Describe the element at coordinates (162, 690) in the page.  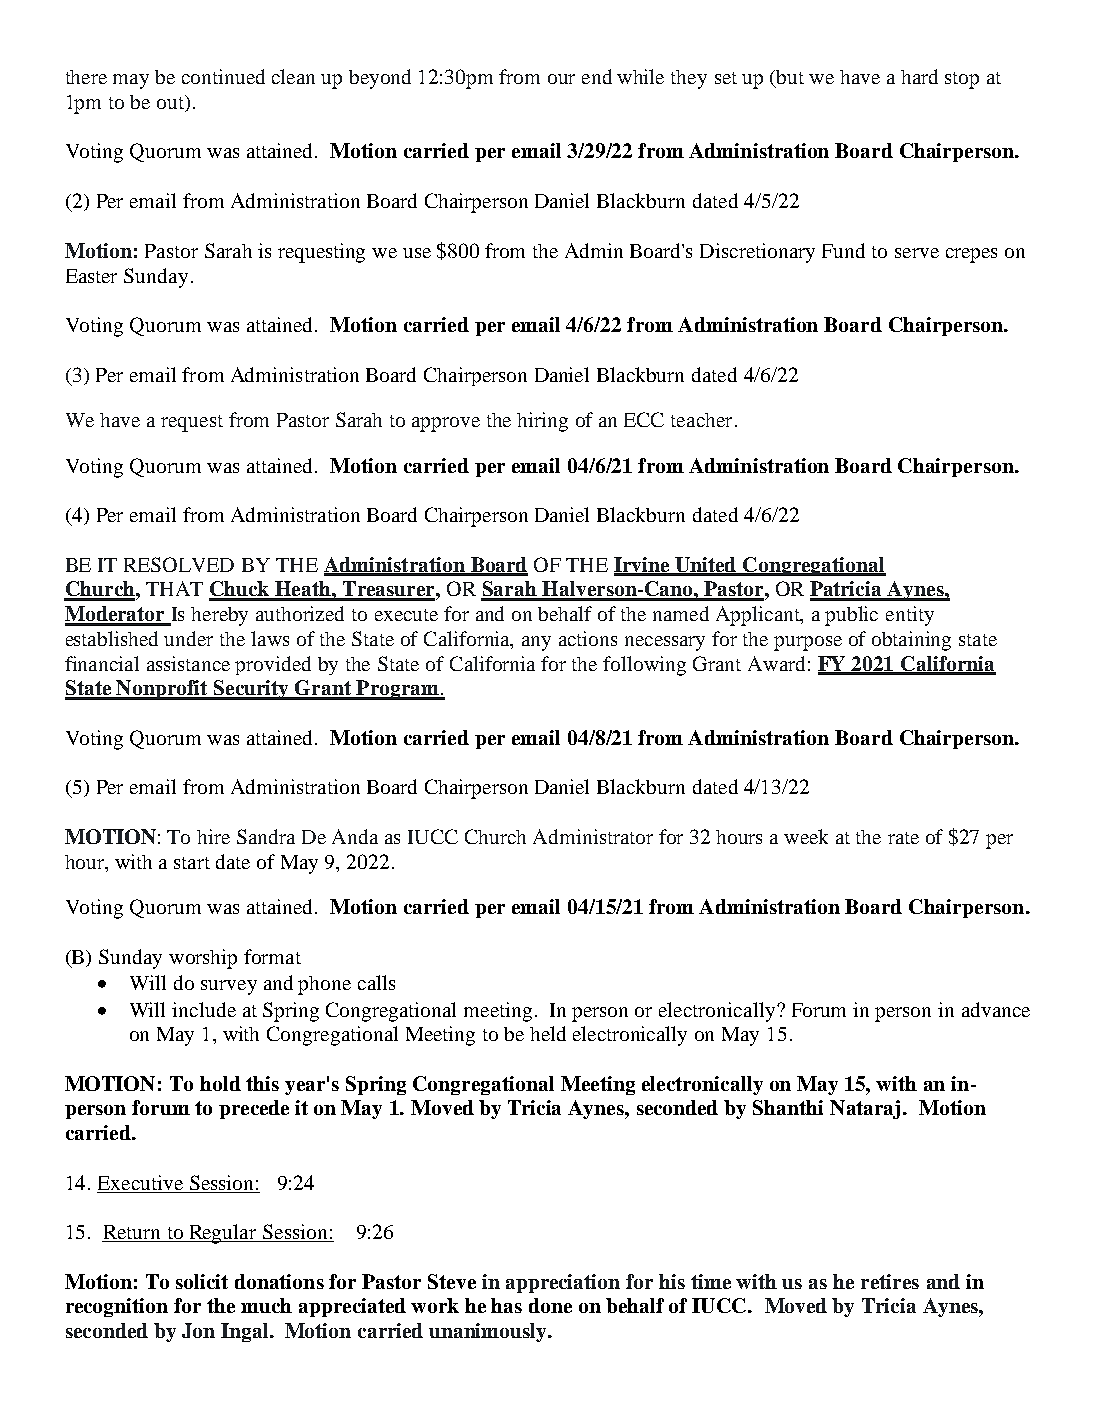
I see `Nonprofit` at that location.
